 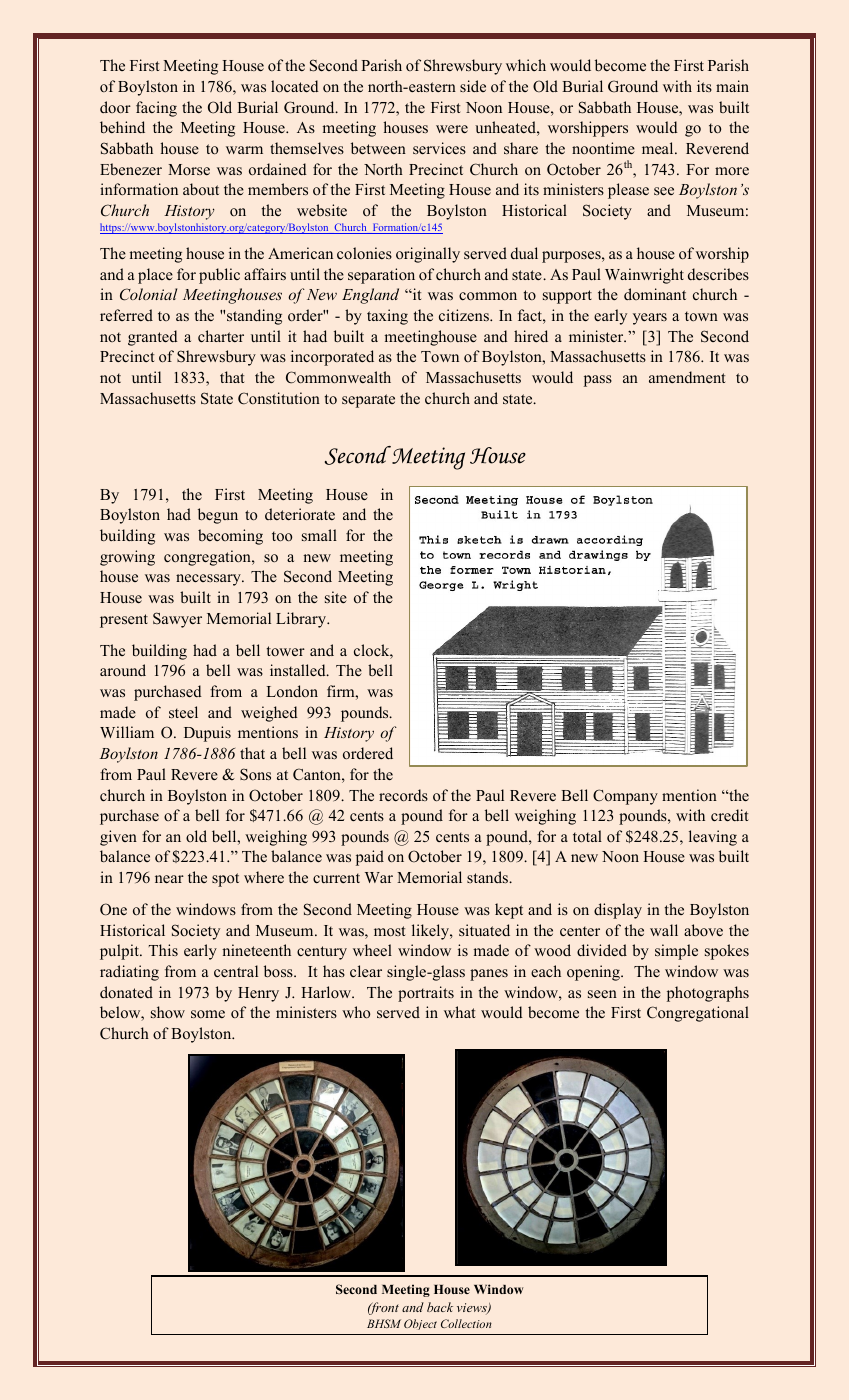 I want to click on front, so click(x=383, y=1308).
